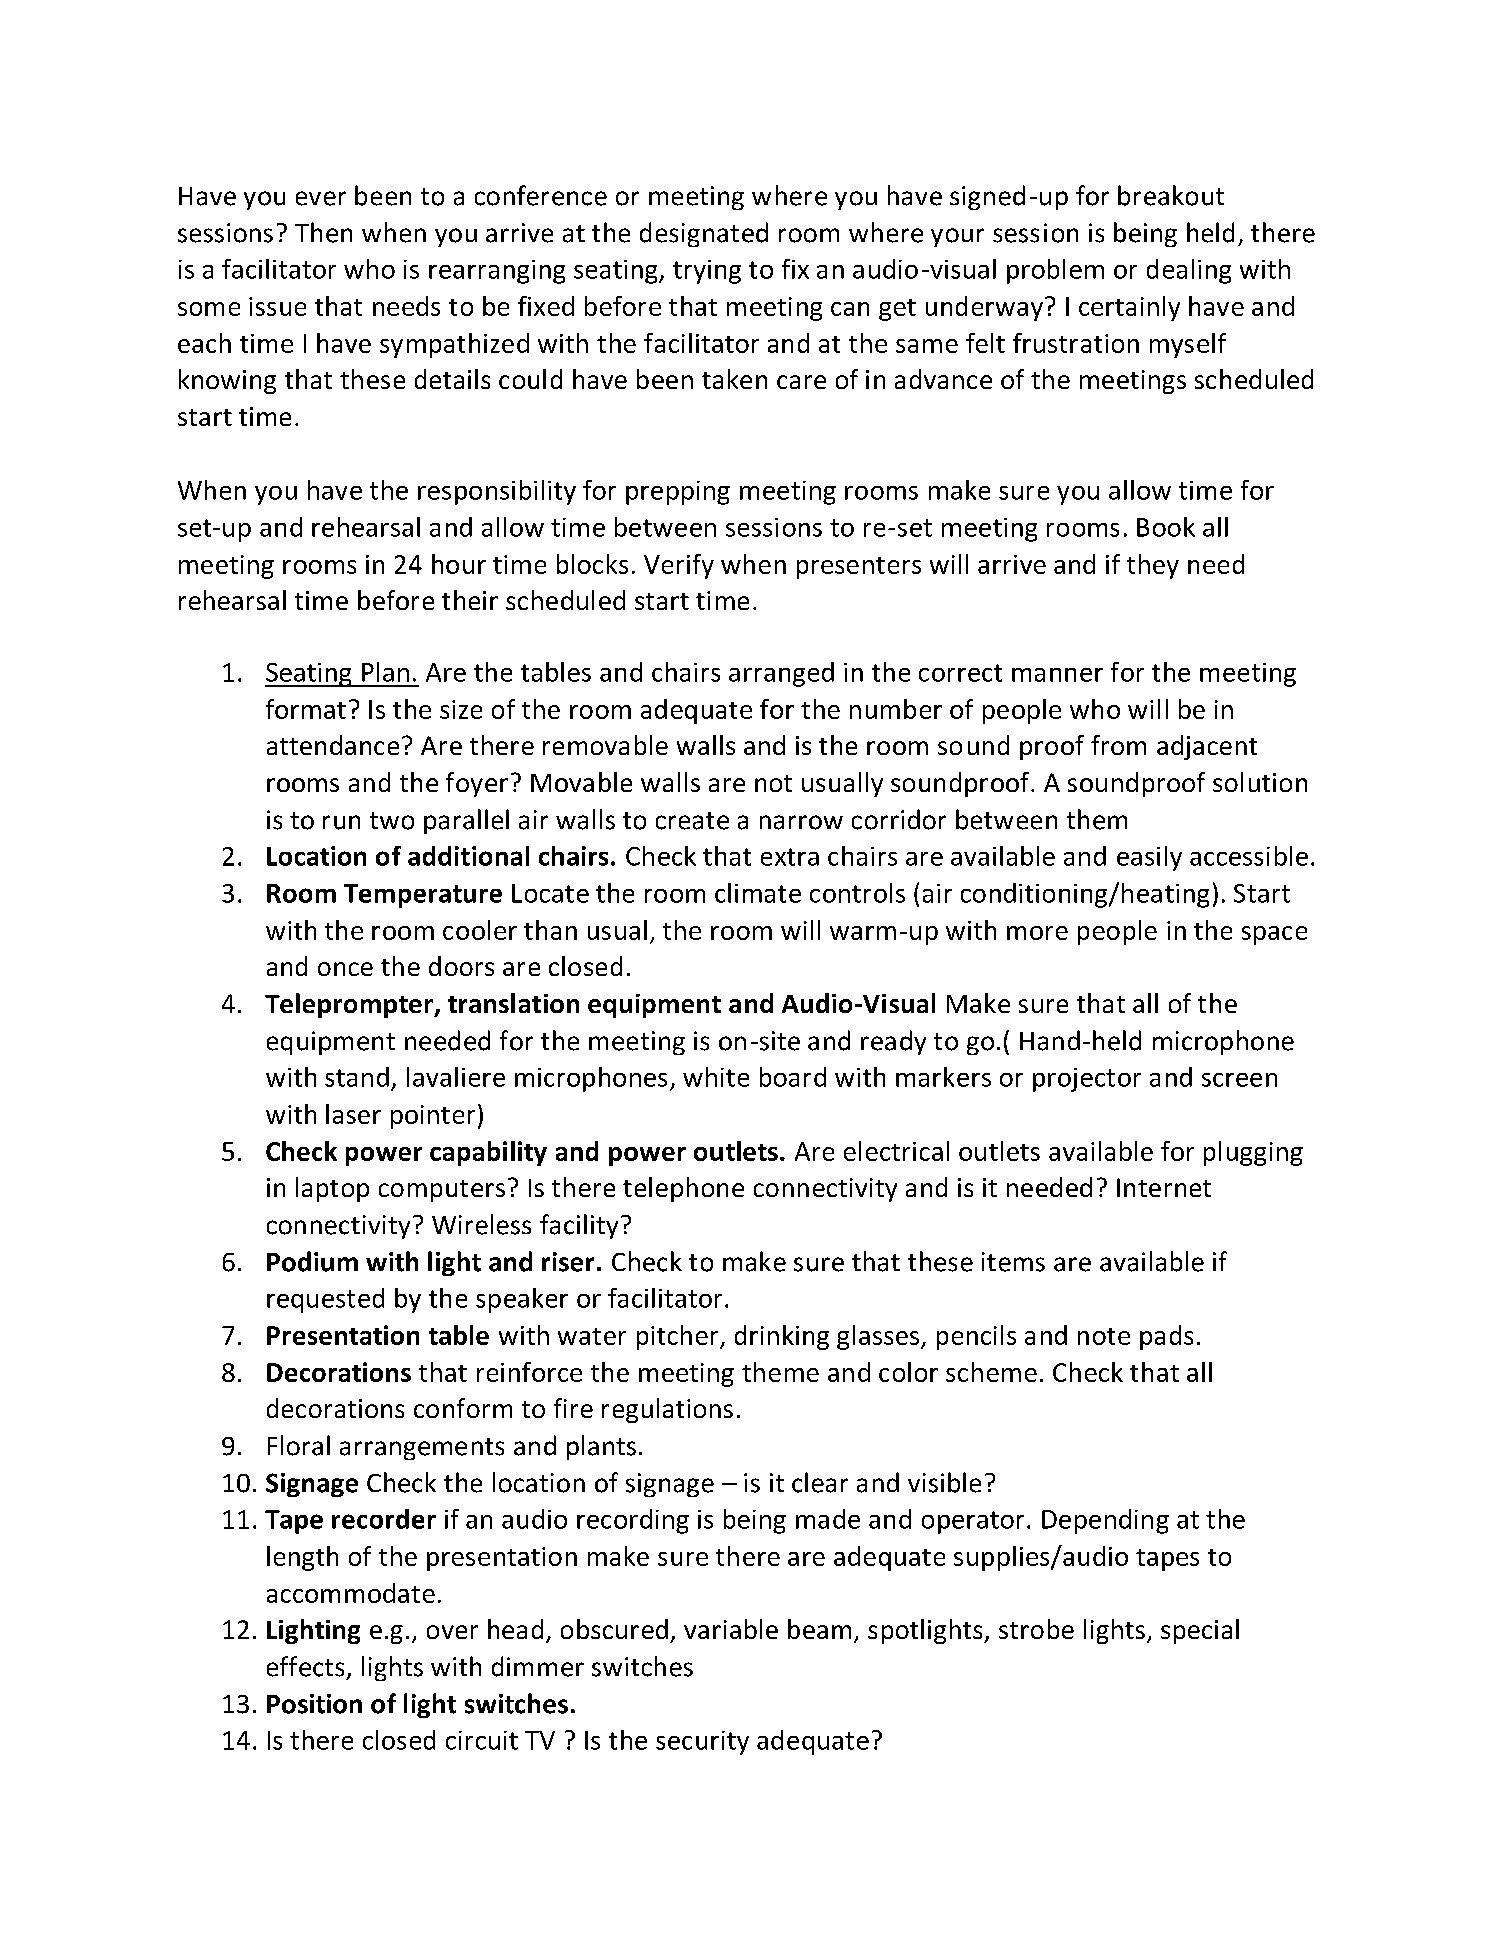 This image has width=1502, height=1944. What do you see at coordinates (704, 234) in the image?
I see `designated` at bounding box center [704, 234].
